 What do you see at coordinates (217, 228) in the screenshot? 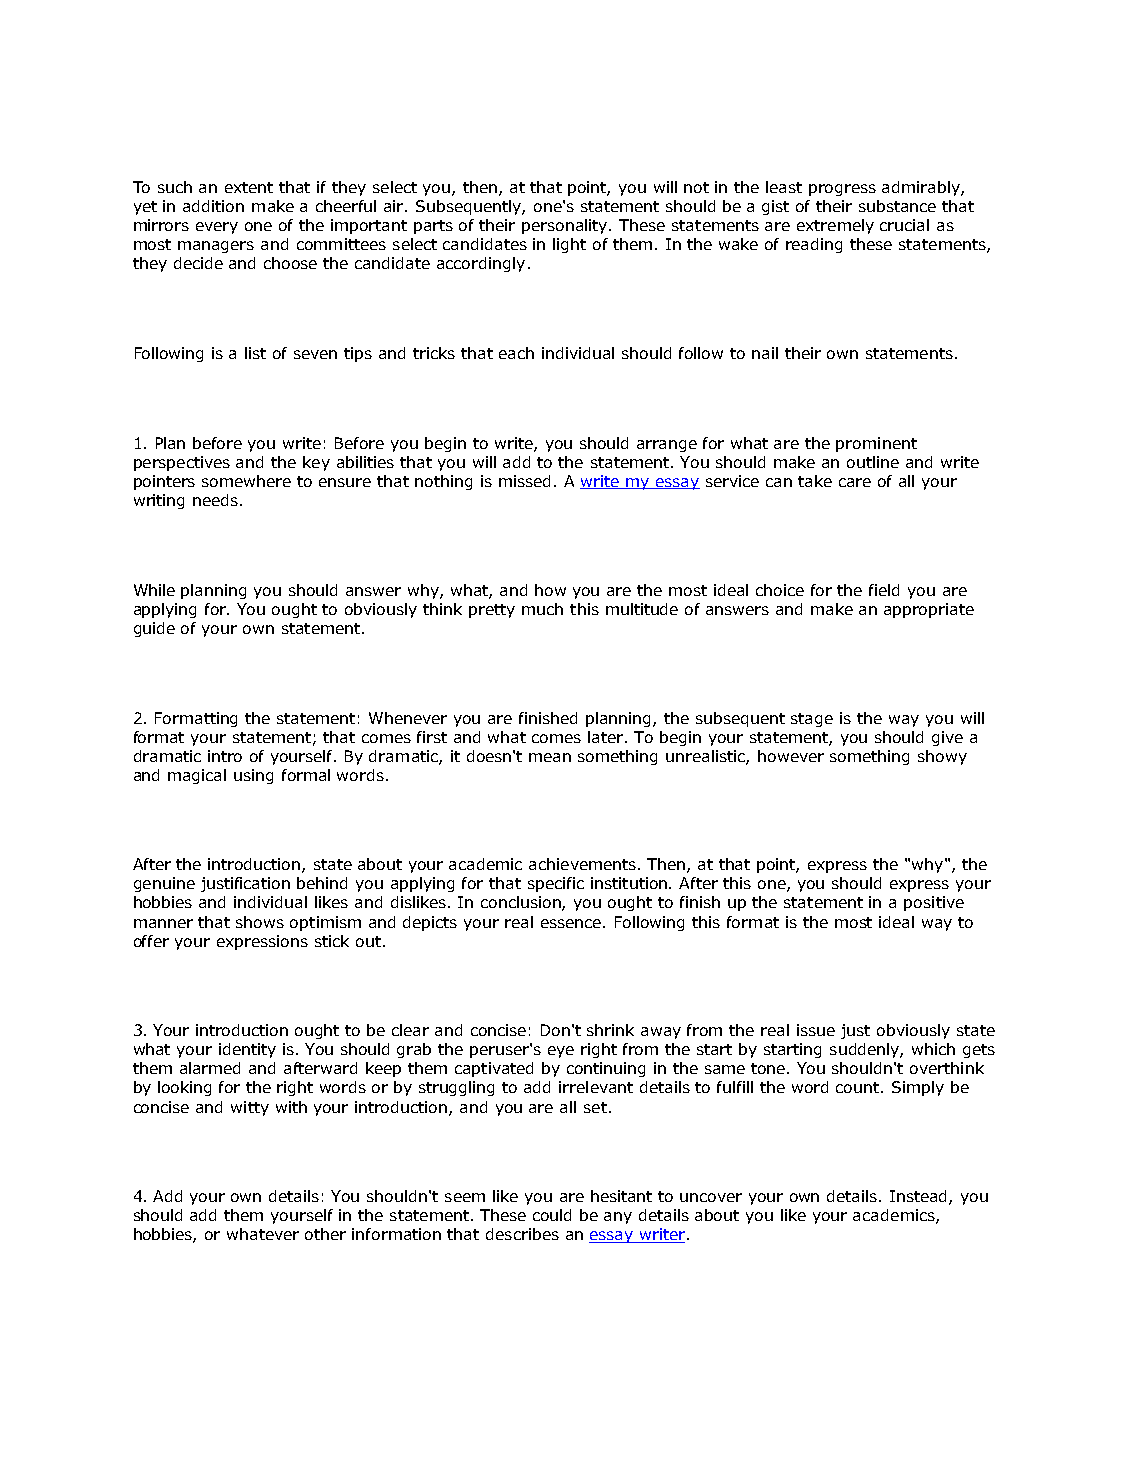
I see `every` at bounding box center [217, 228].
